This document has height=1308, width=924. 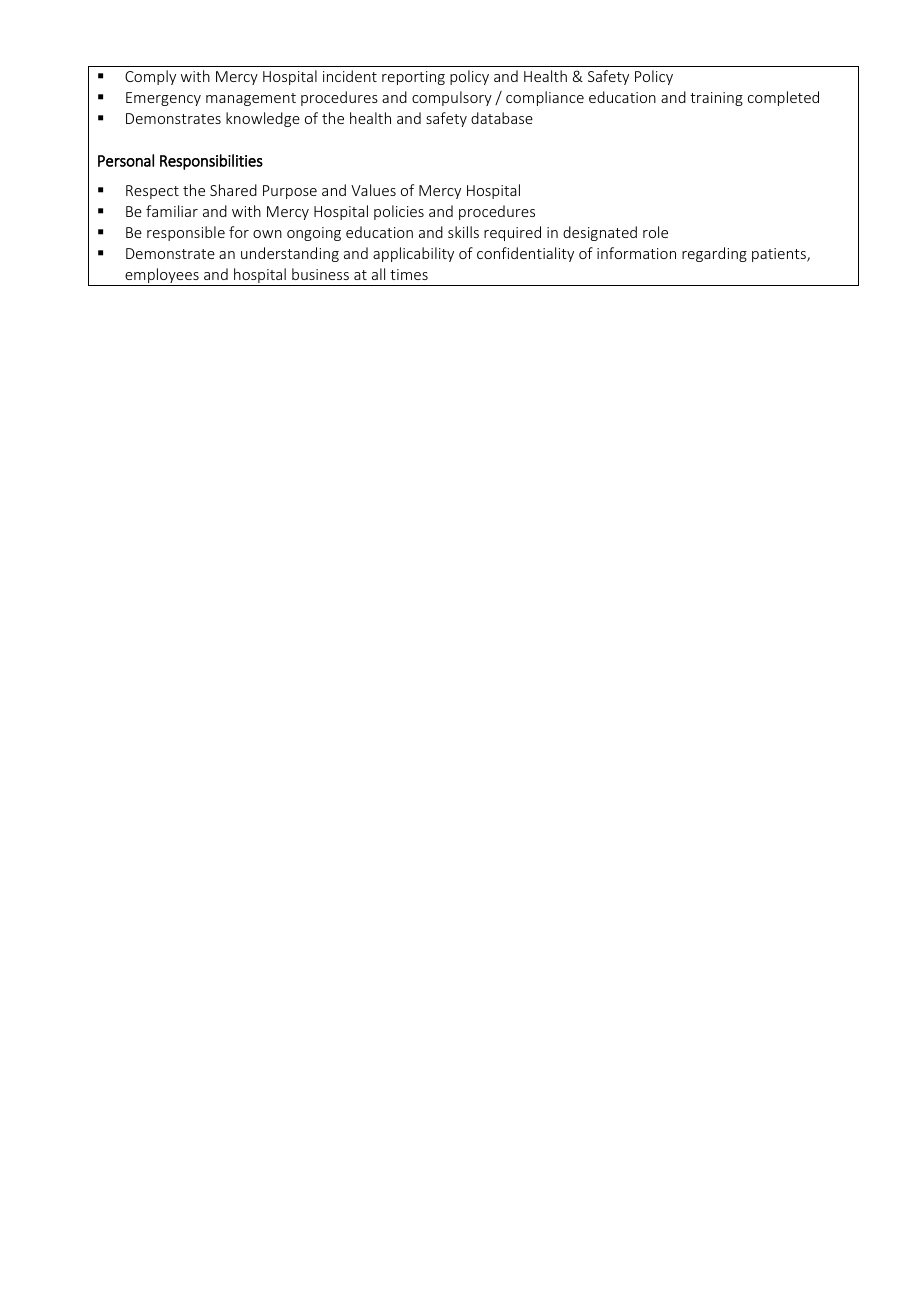 I want to click on Responsibilities, so click(x=211, y=162).
